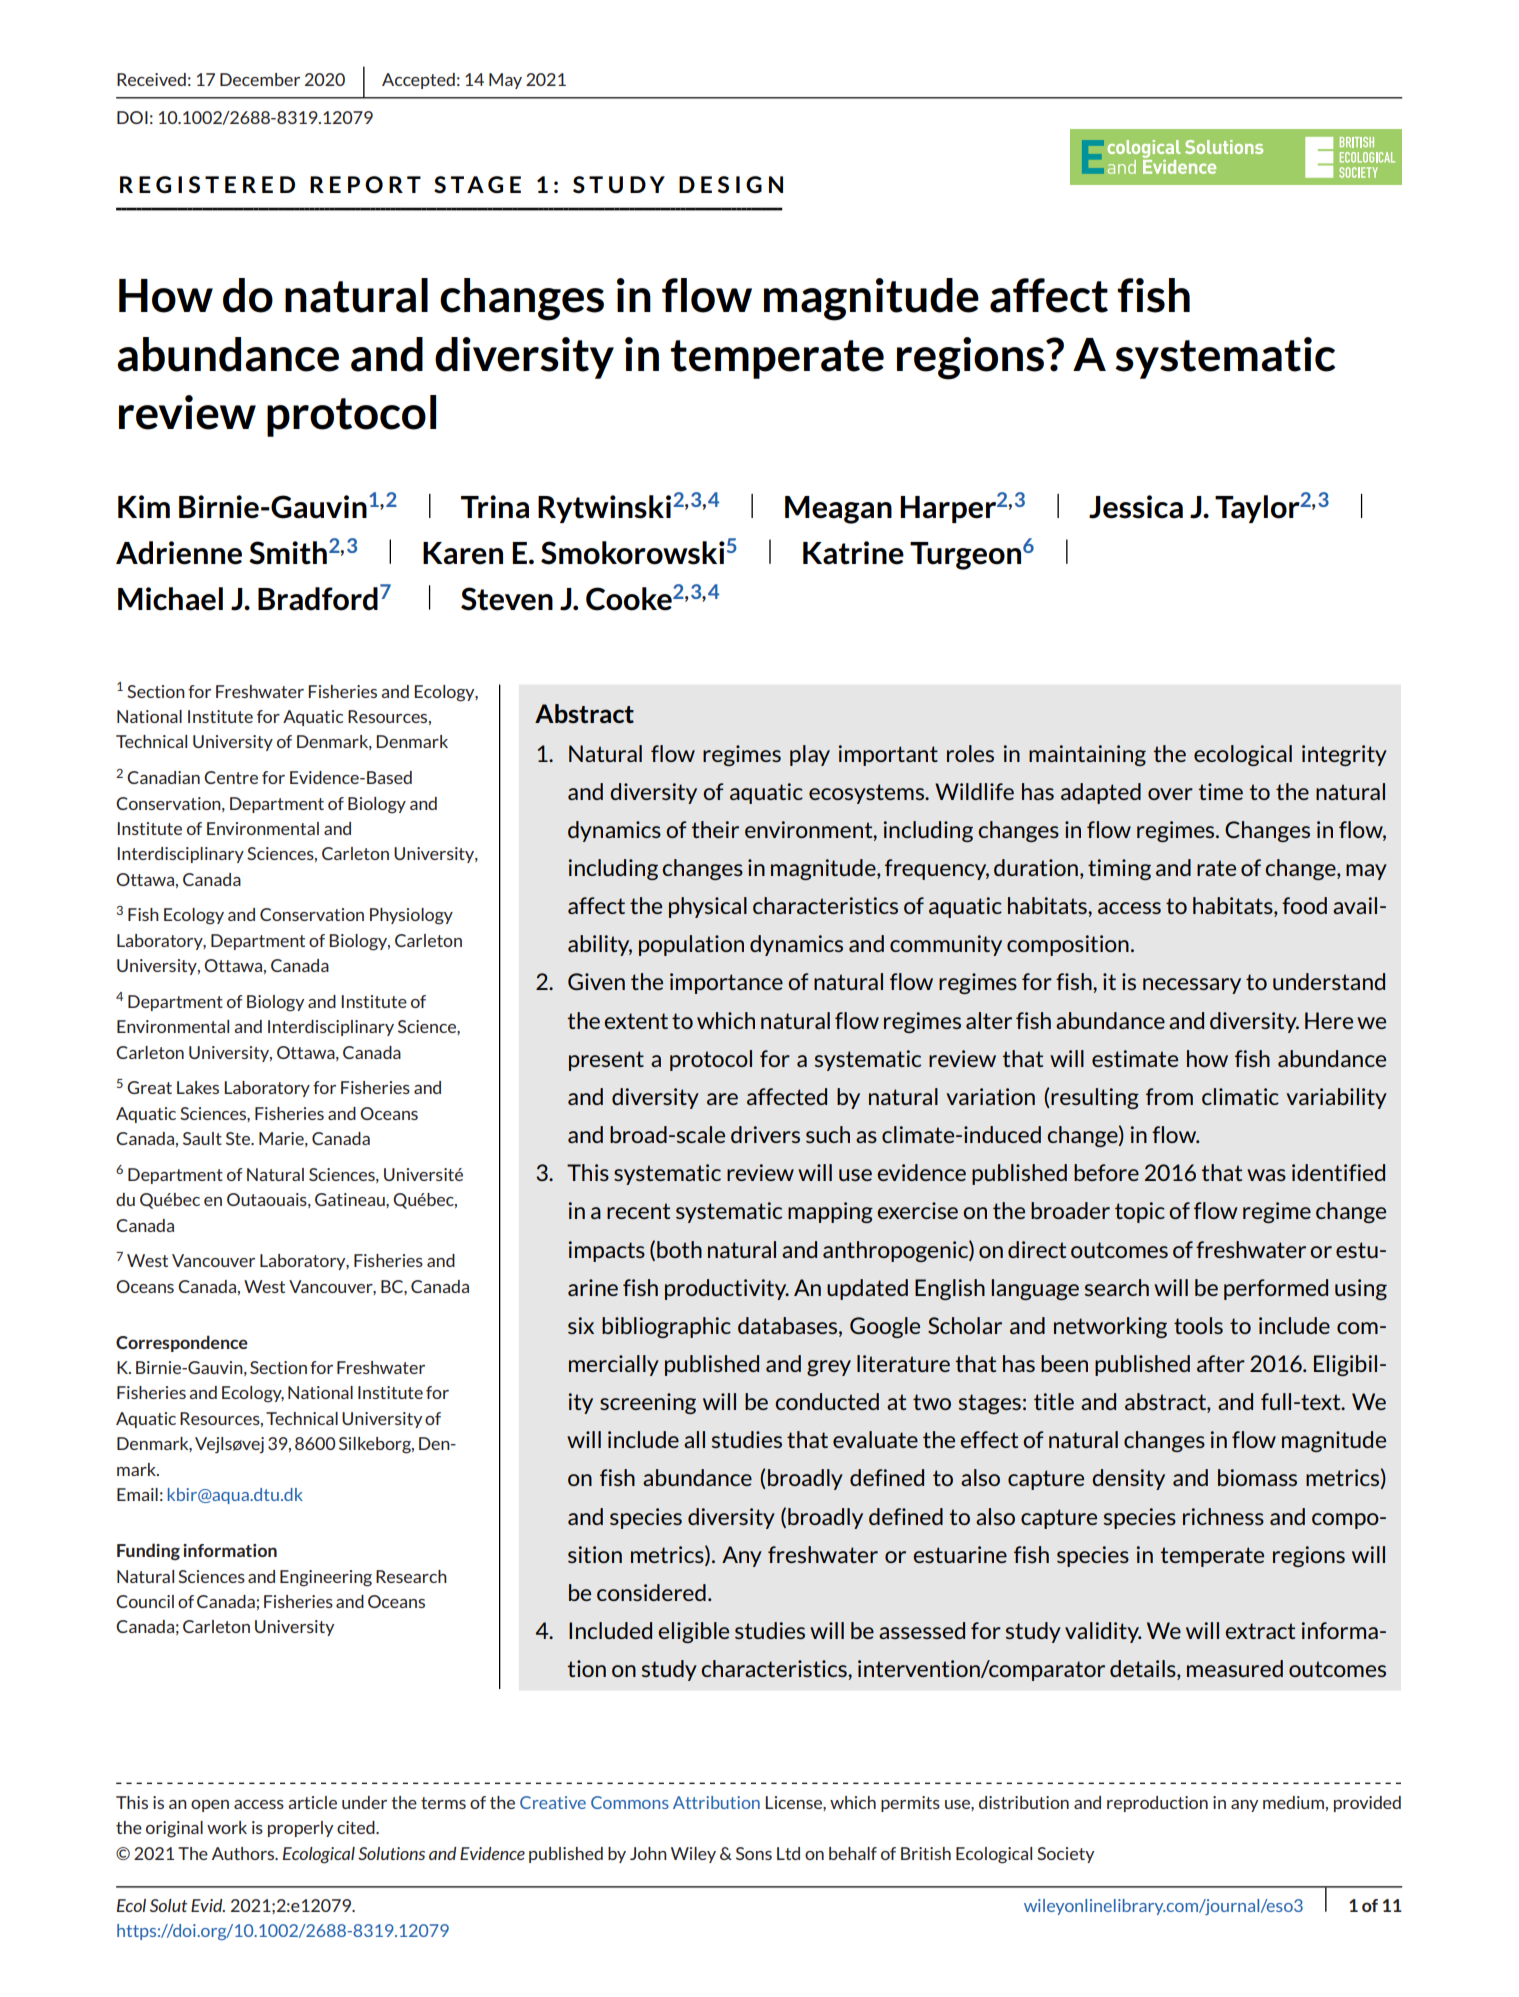 Image resolution: width=1519 pixels, height=1997 pixels. I want to click on Sons, so click(754, 1853).
